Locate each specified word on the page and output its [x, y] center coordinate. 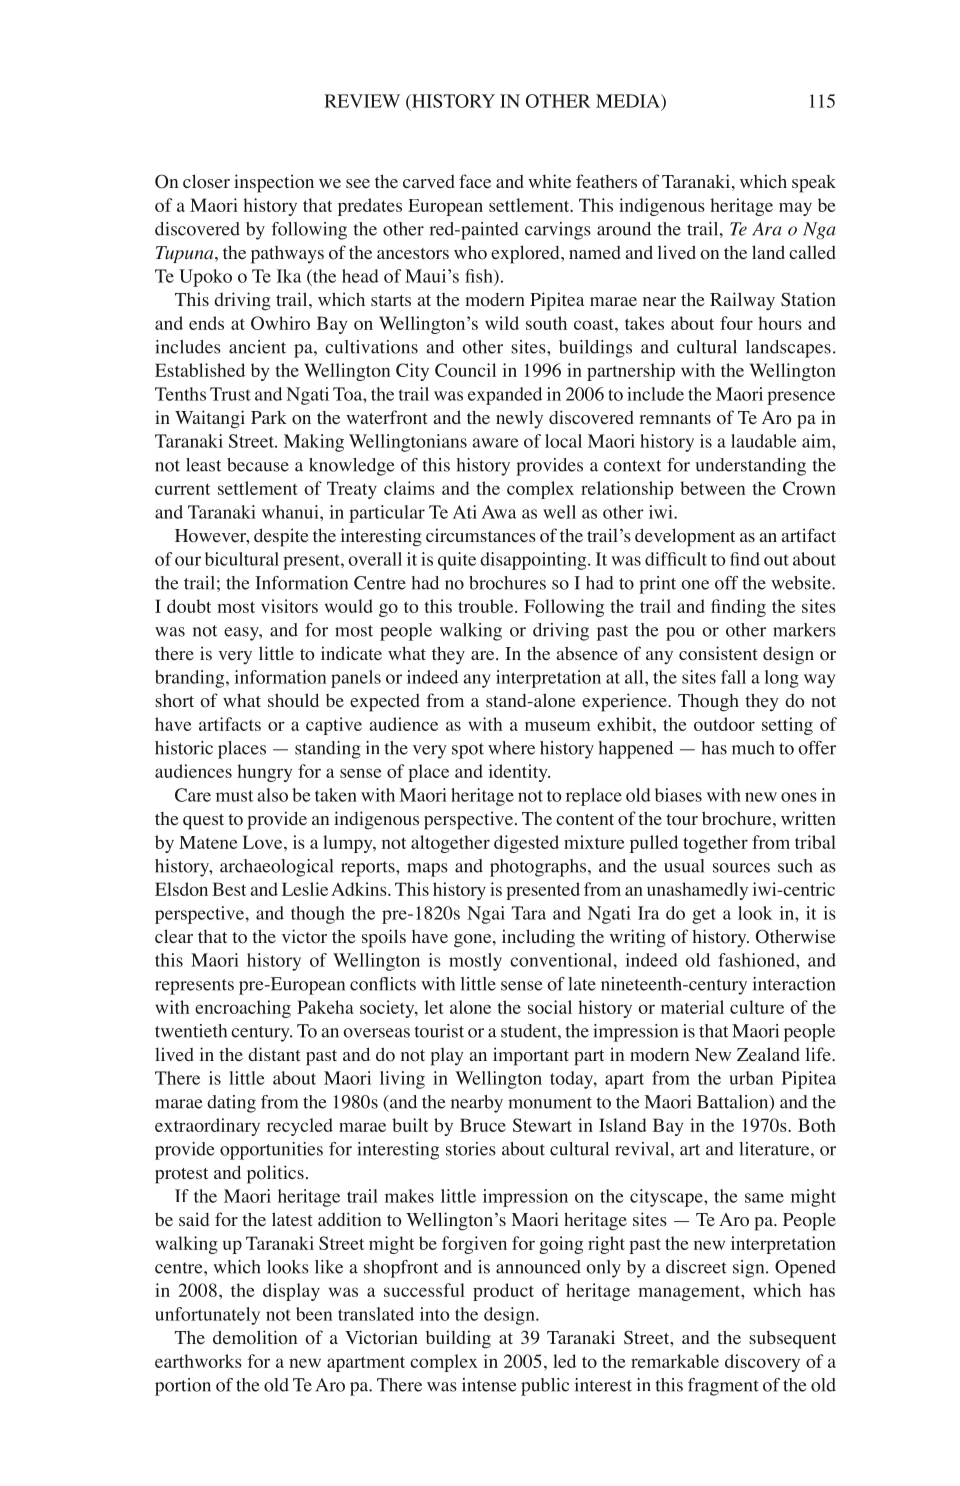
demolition [255, 1337]
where [511, 748]
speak [814, 184]
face [475, 181]
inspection [274, 183]
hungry [265, 773]
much [753, 748]
